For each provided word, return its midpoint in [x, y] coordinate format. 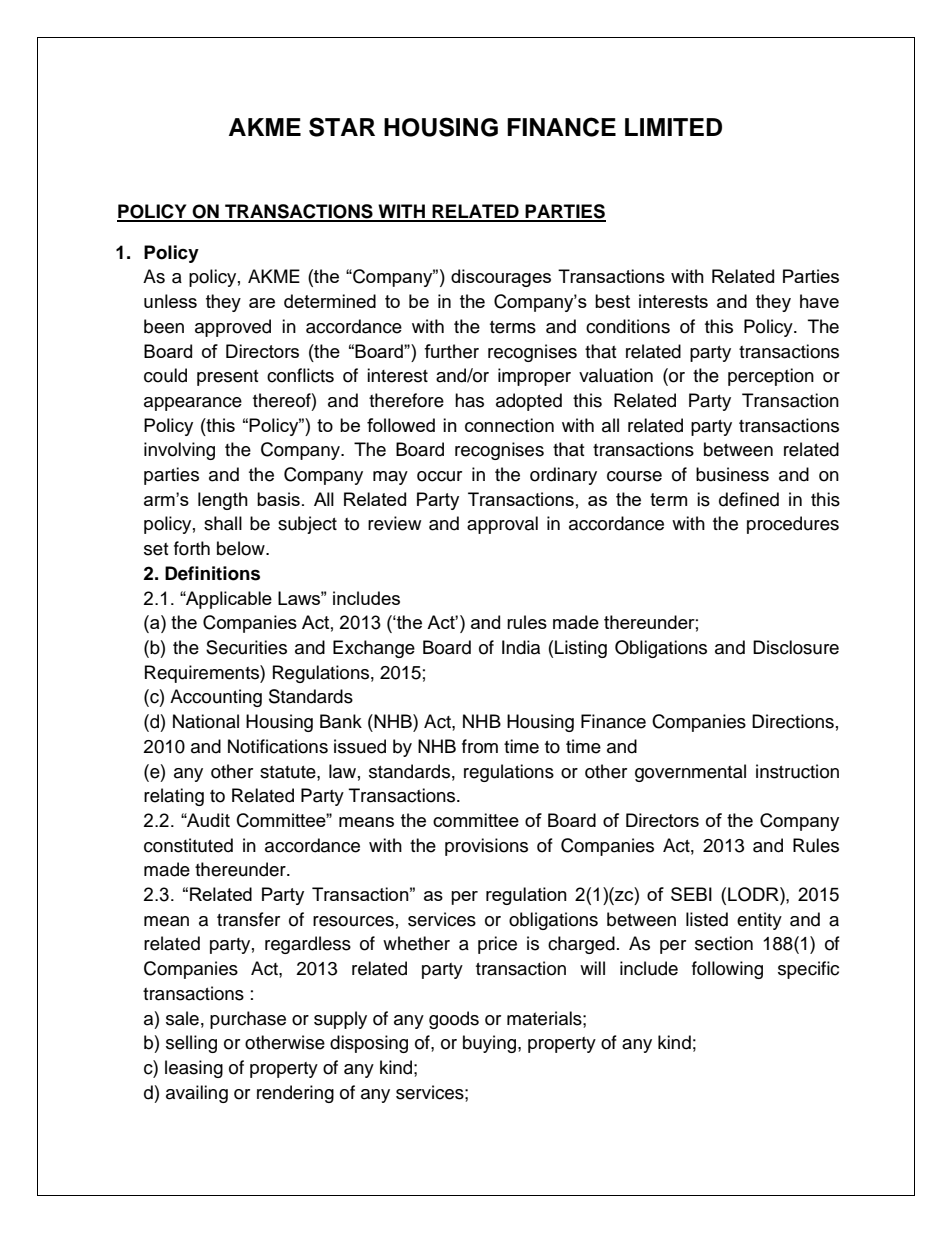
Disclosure [796, 647]
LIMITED [673, 127]
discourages [501, 278]
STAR [342, 127]
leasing [194, 1069]
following [727, 970]
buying [491, 1044]
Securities [246, 647]
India [521, 647]
